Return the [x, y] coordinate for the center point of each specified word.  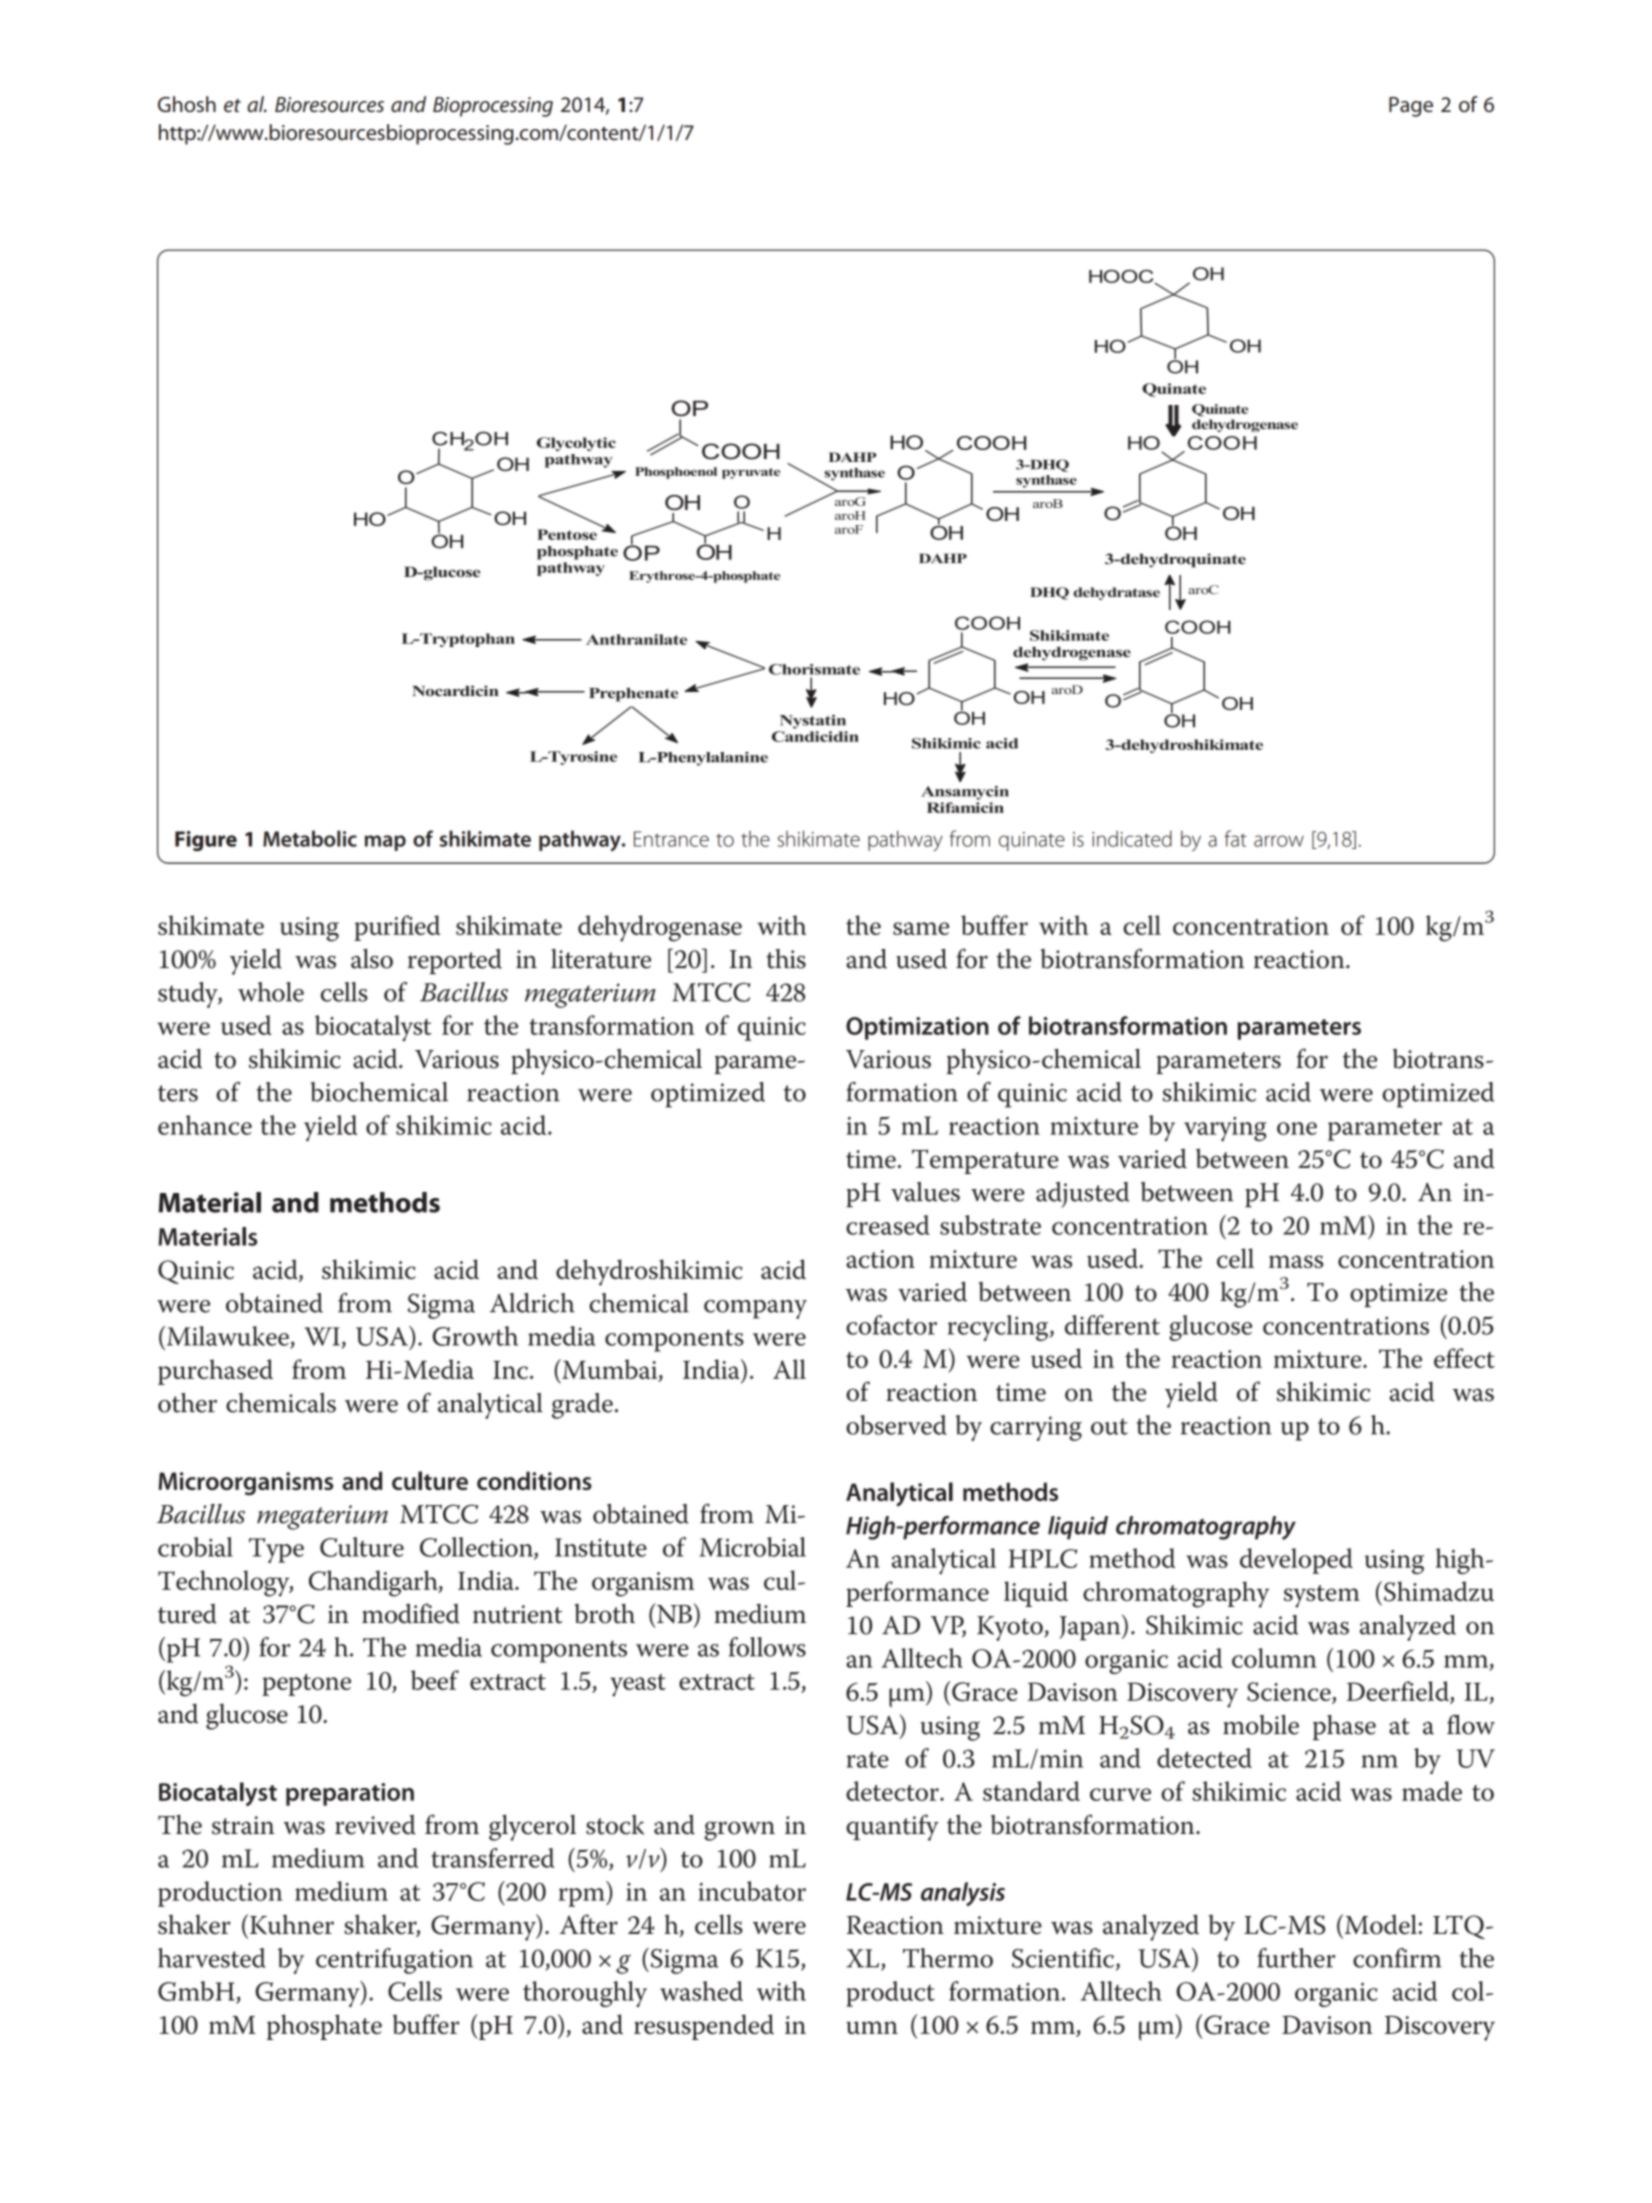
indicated [1132, 838]
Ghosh [187, 104]
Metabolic [310, 838]
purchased [215, 1372]
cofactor [891, 1325]
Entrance [671, 839]
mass [1296, 1261]
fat [1235, 838]
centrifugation [394, 1961]
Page [1411, 107]
